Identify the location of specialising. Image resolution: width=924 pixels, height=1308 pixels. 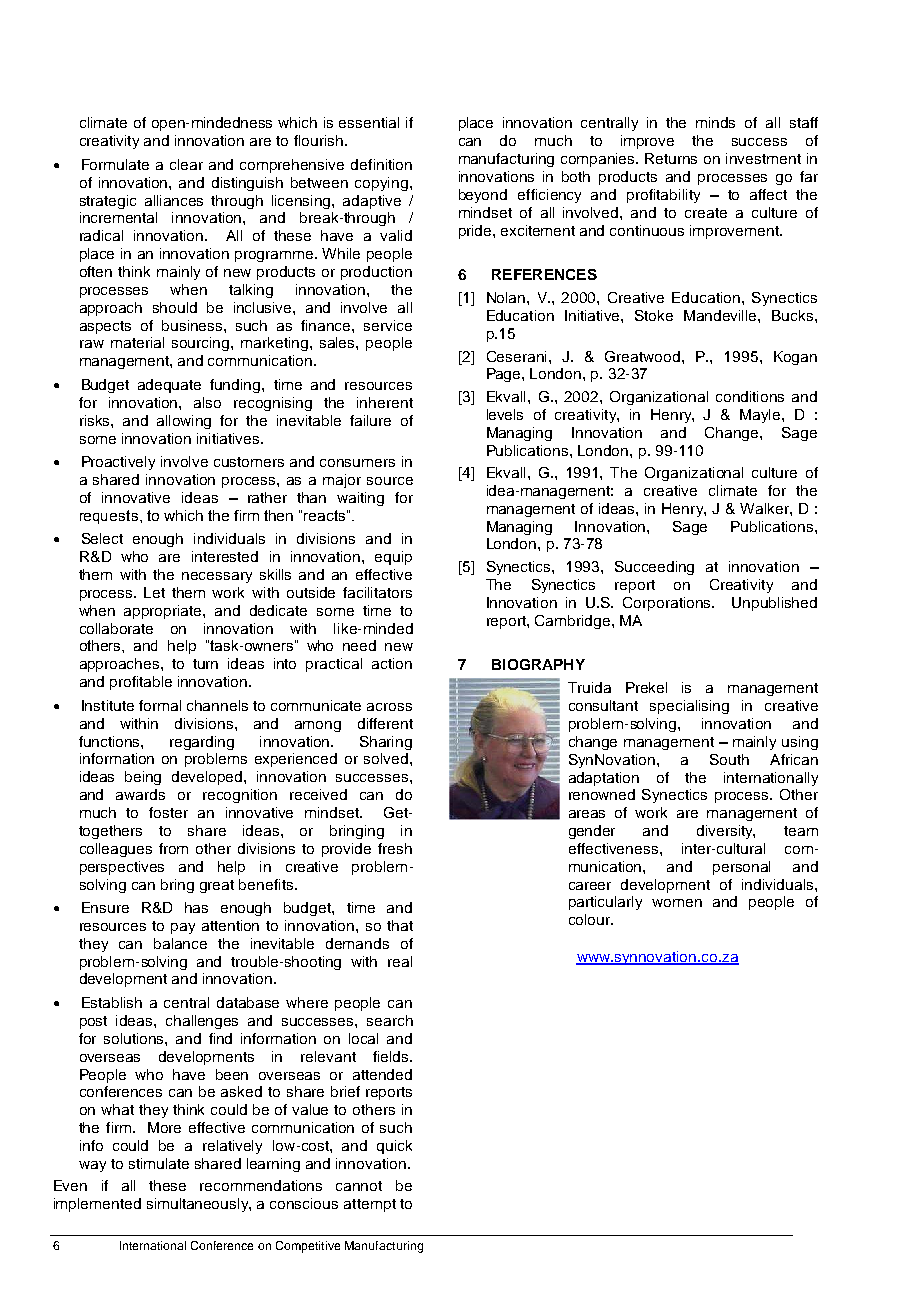
(689, 707).
